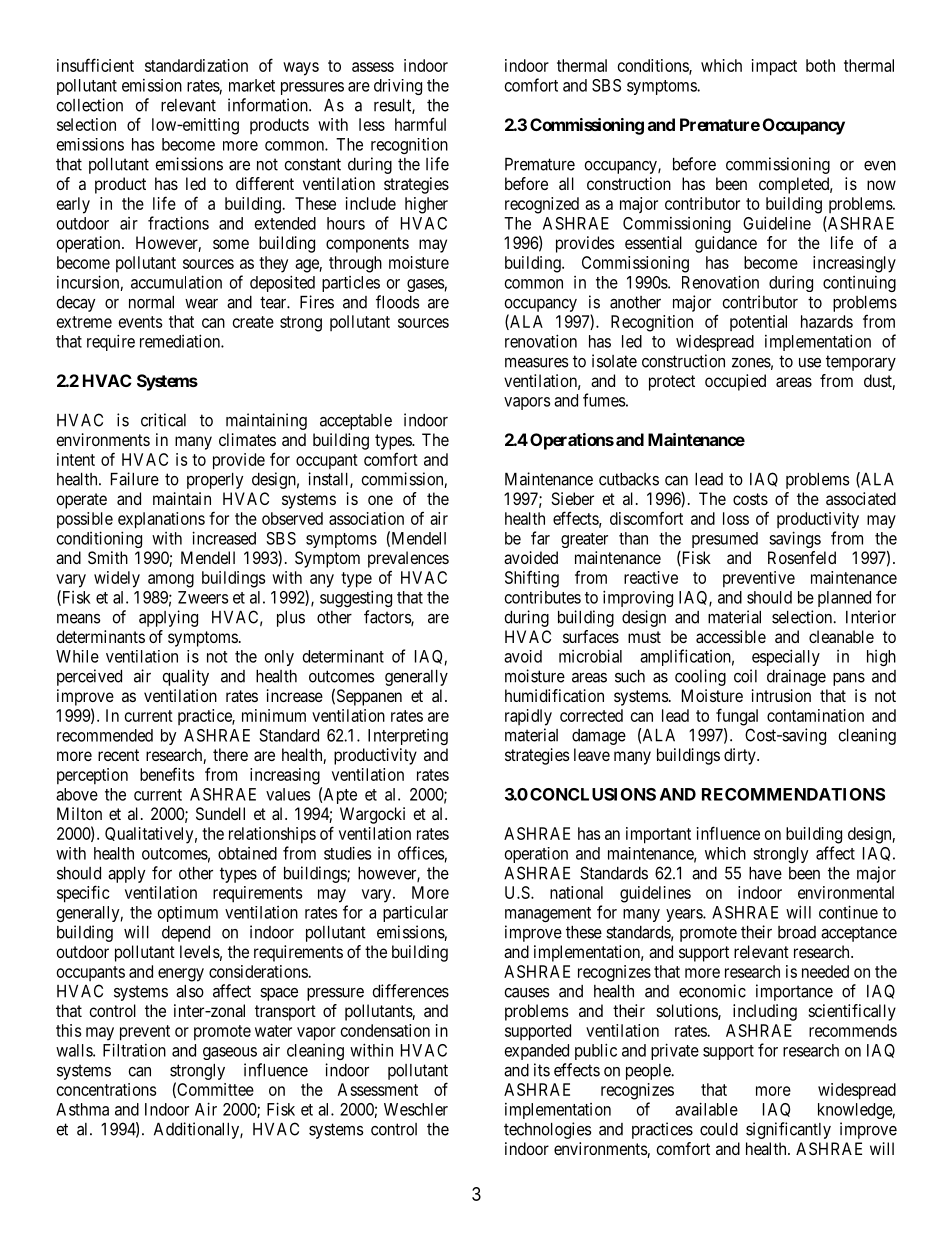 Image resolution: width=952 pixels, height=1233 pixels. I want to click on among, so click(171, 581).
